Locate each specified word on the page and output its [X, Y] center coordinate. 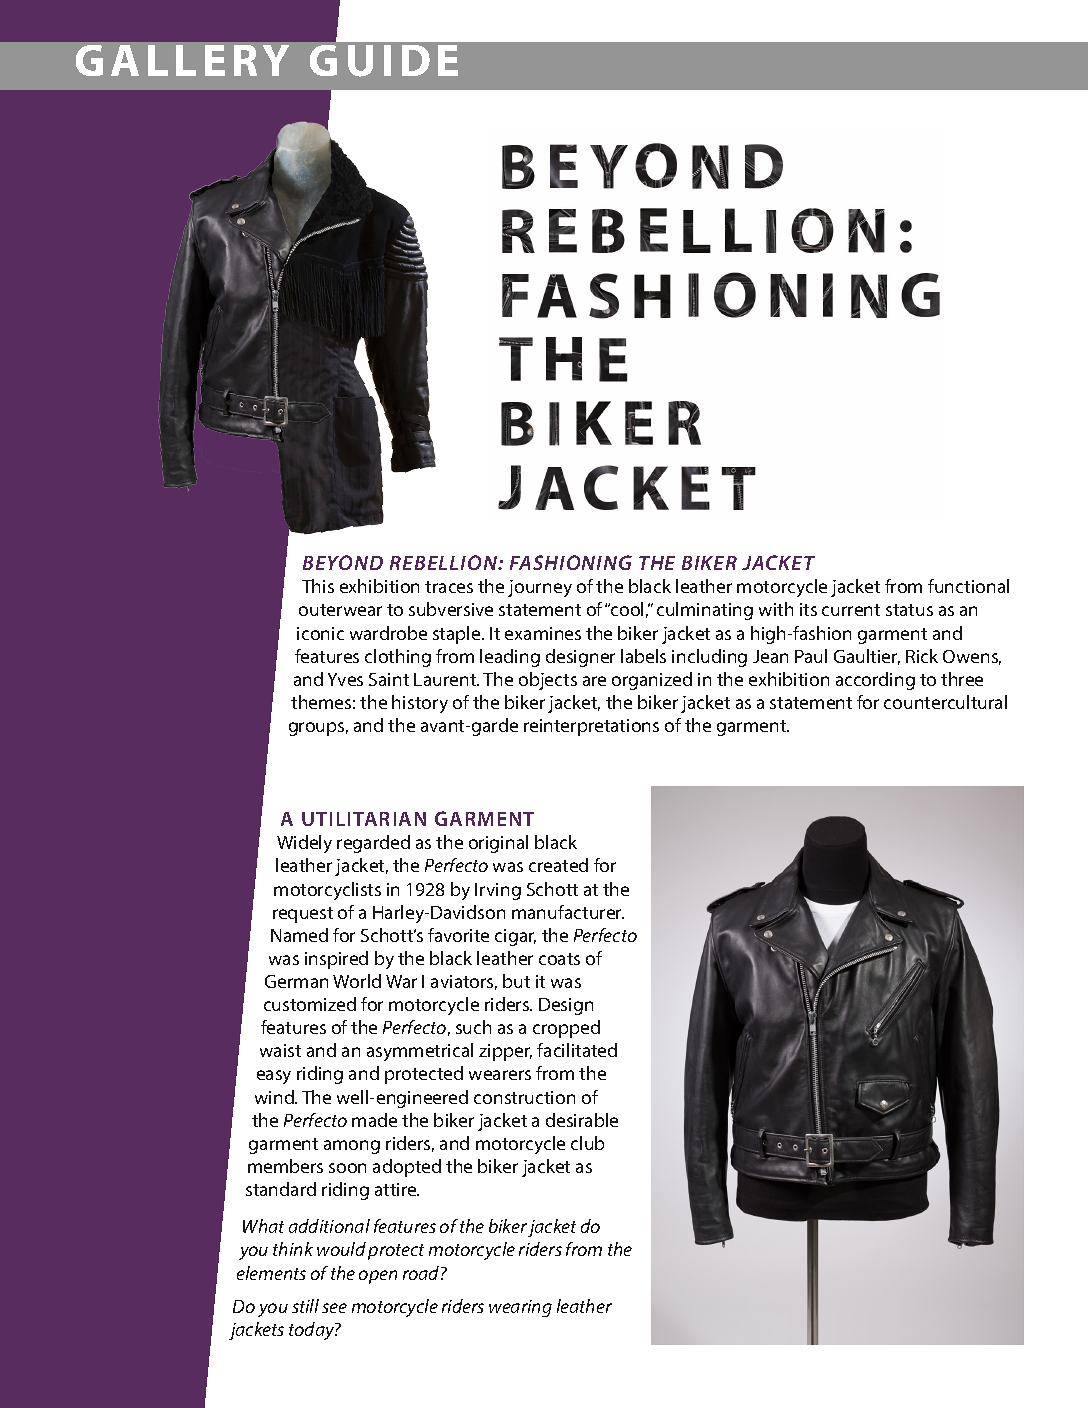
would [341, 1249]
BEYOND [343, 562]
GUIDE [384, 61]
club [587, 1143]
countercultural [945, 702]
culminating [705, 611]
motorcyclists [327, 891]
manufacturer [568, 912]
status [909, 610]
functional [968, 586]
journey [540, 588]
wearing [520, 1308]
